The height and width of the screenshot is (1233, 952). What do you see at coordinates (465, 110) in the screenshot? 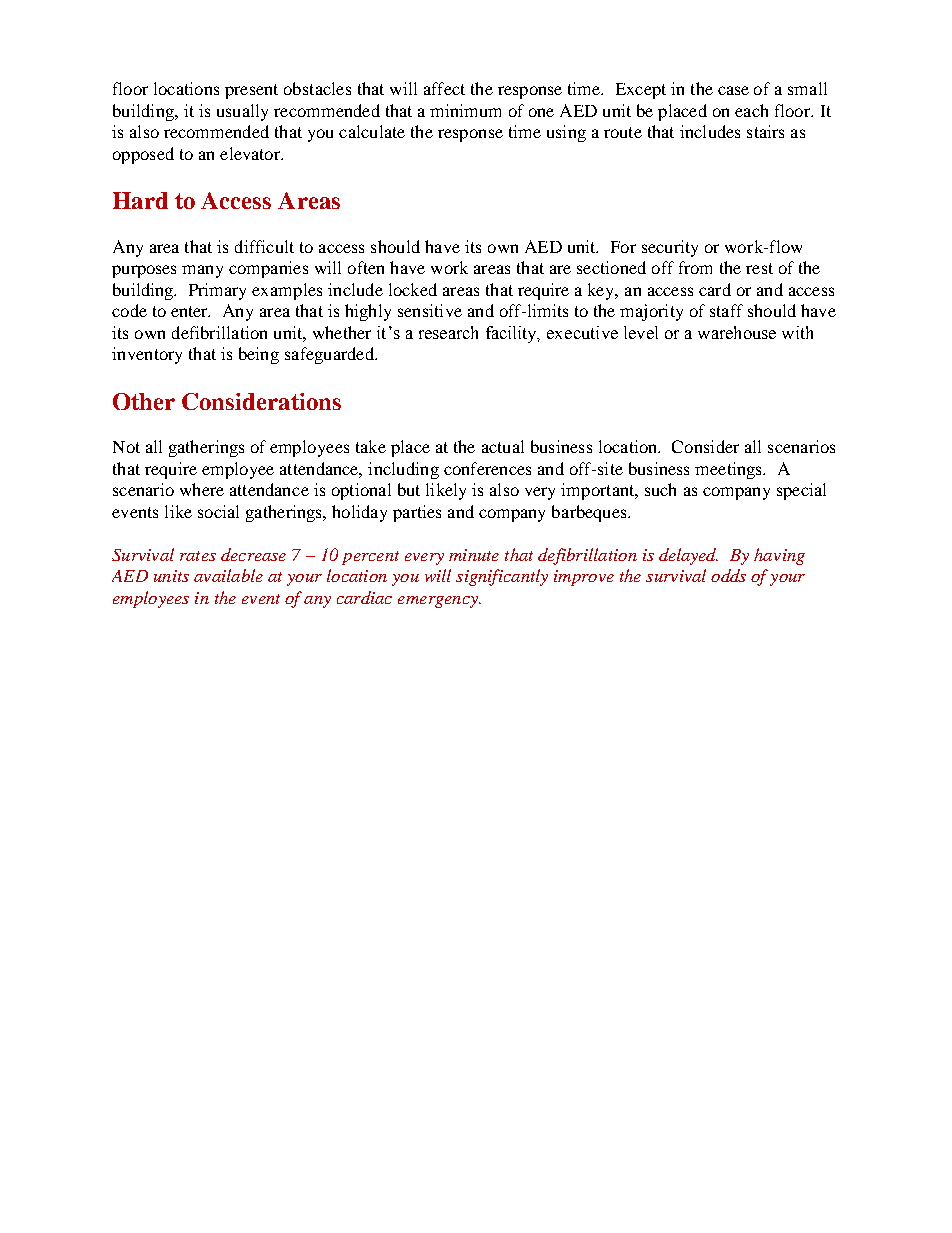
I see `minimum` at bounding box center [465, 110].
